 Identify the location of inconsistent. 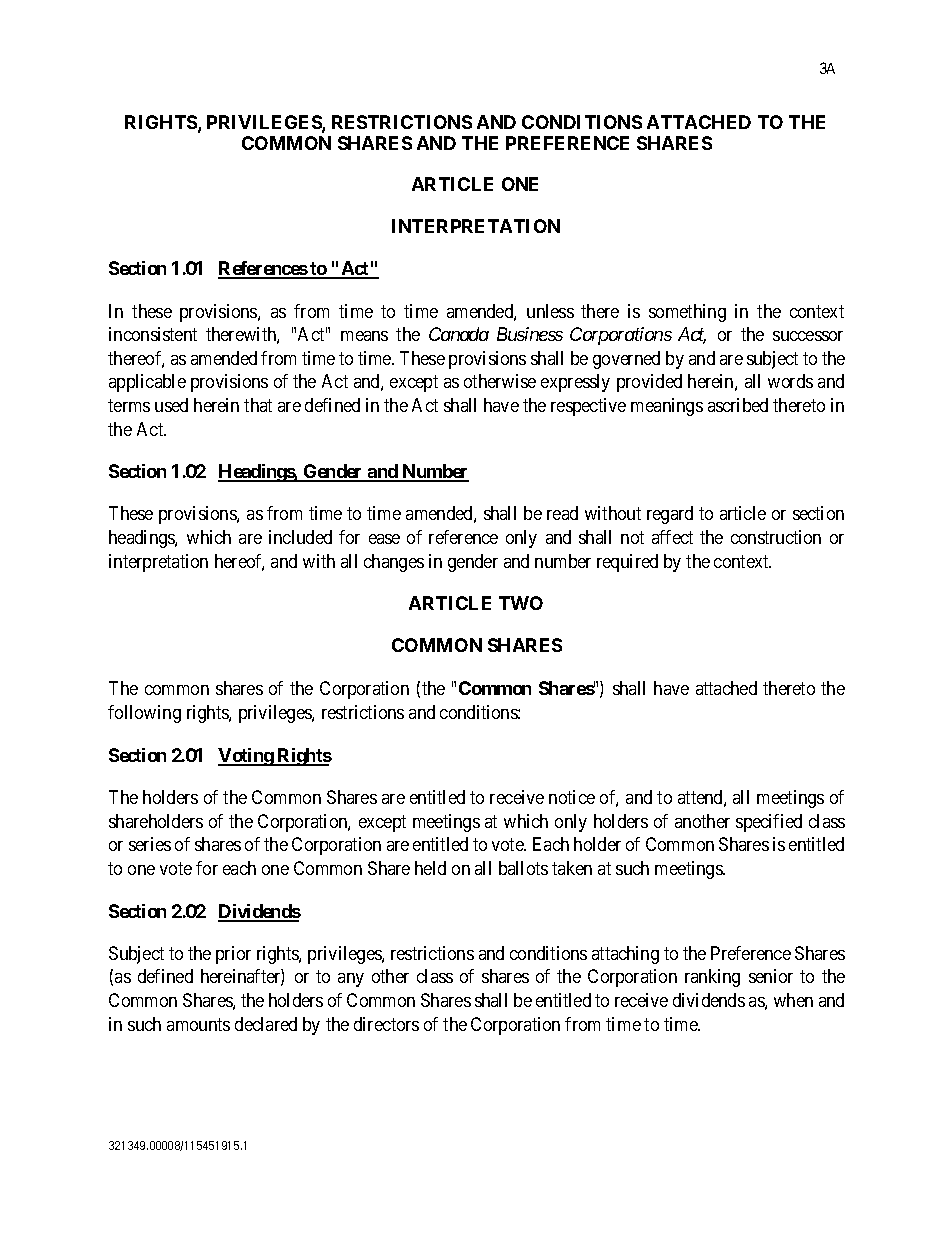
(153, 334).
